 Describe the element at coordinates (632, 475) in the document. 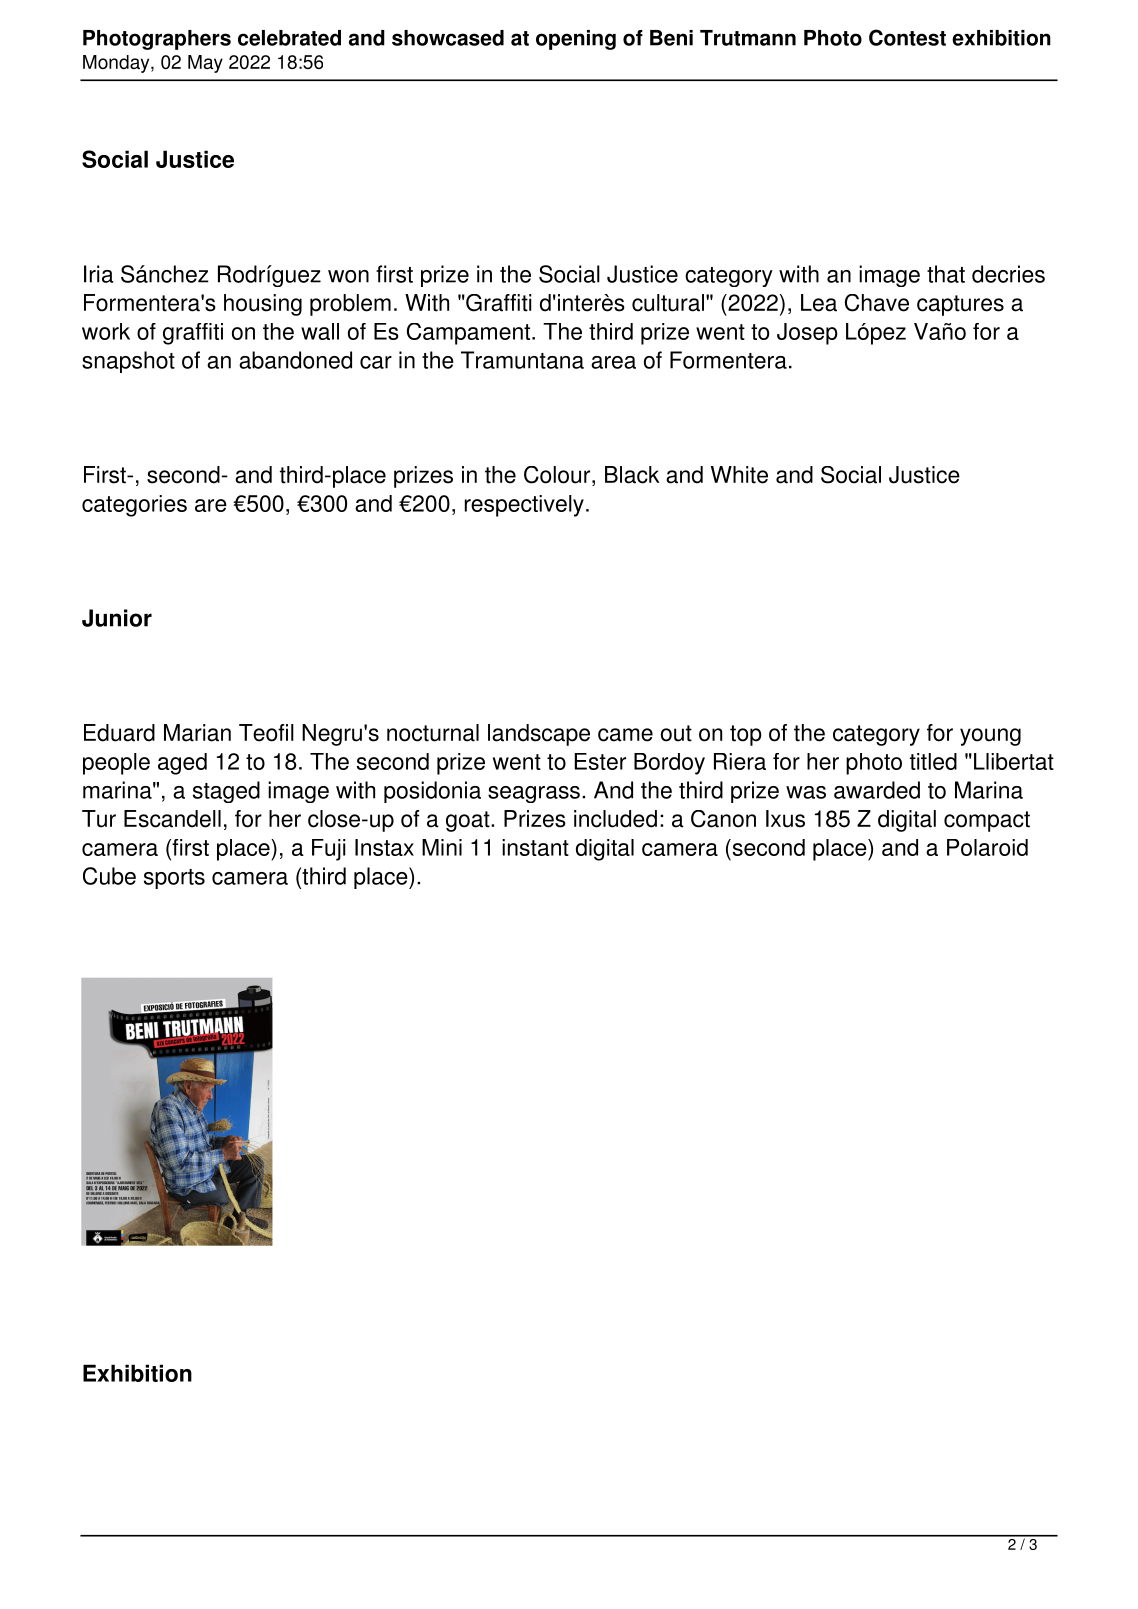

I see `Black` at that location.
